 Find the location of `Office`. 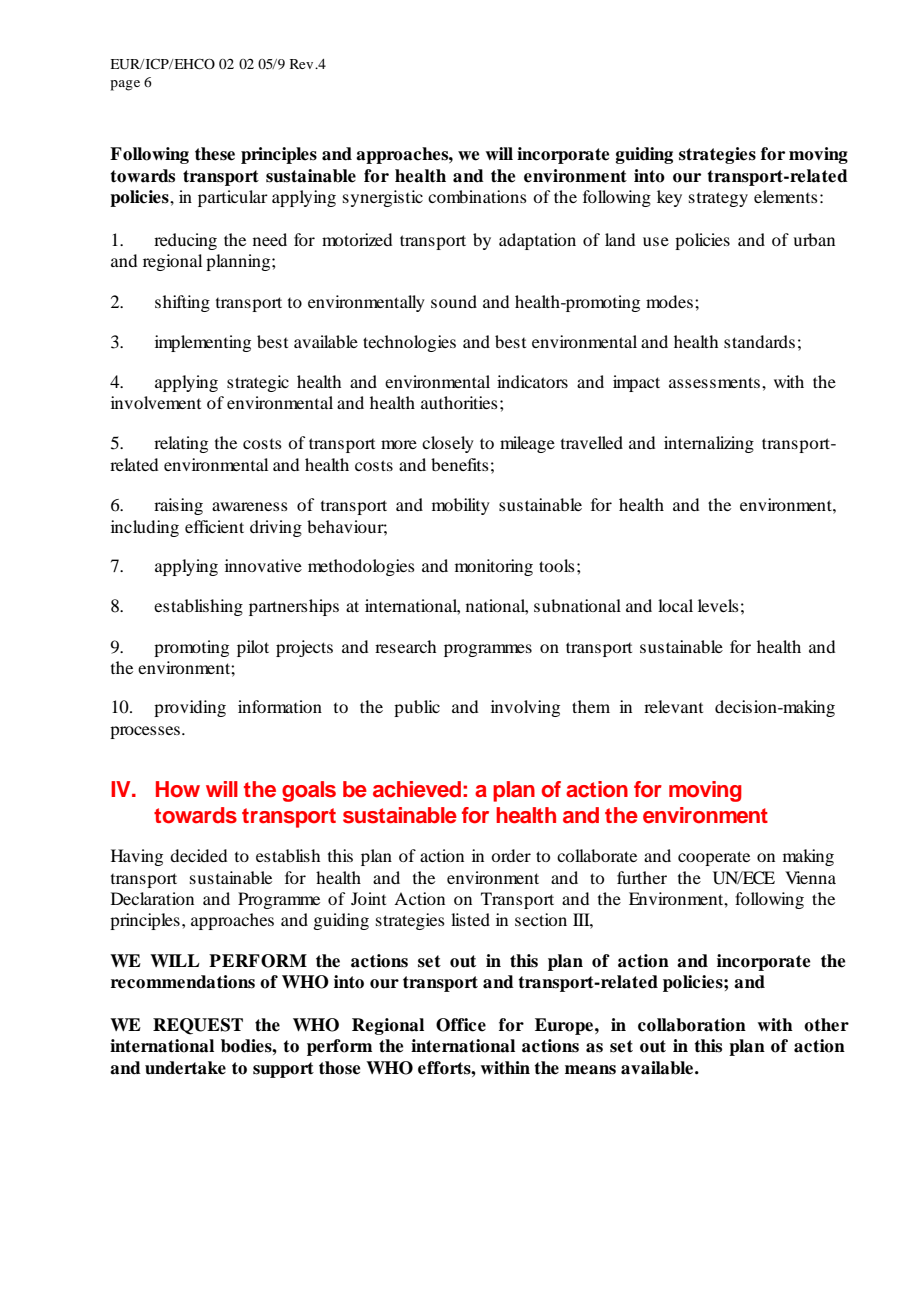

Office is located at coordinates (461, 1025).
